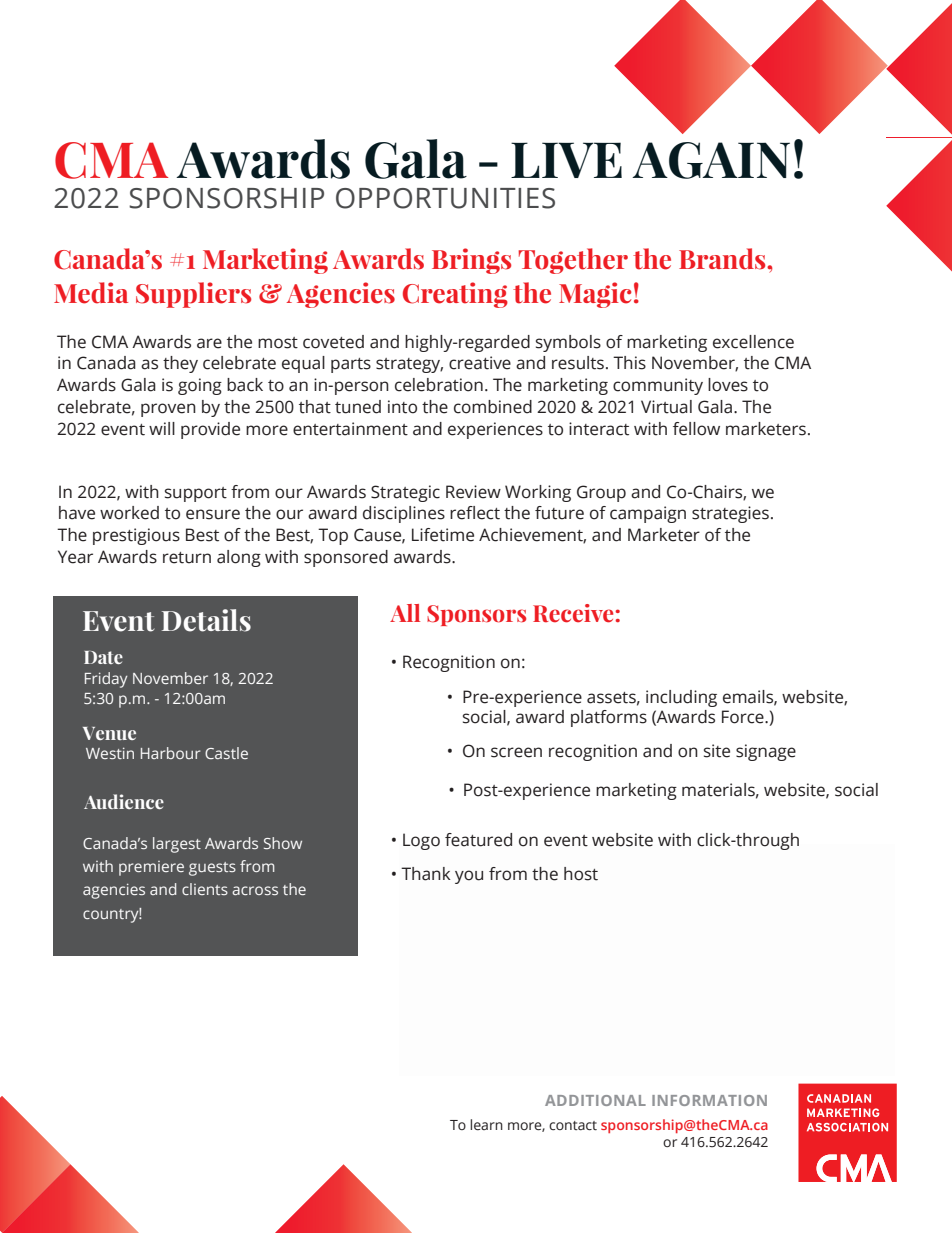 The width and height of the screenshot is (952, 1233). Describe the element at coordinates (129, 513) in the screenshot. I see `worked` at that location.
